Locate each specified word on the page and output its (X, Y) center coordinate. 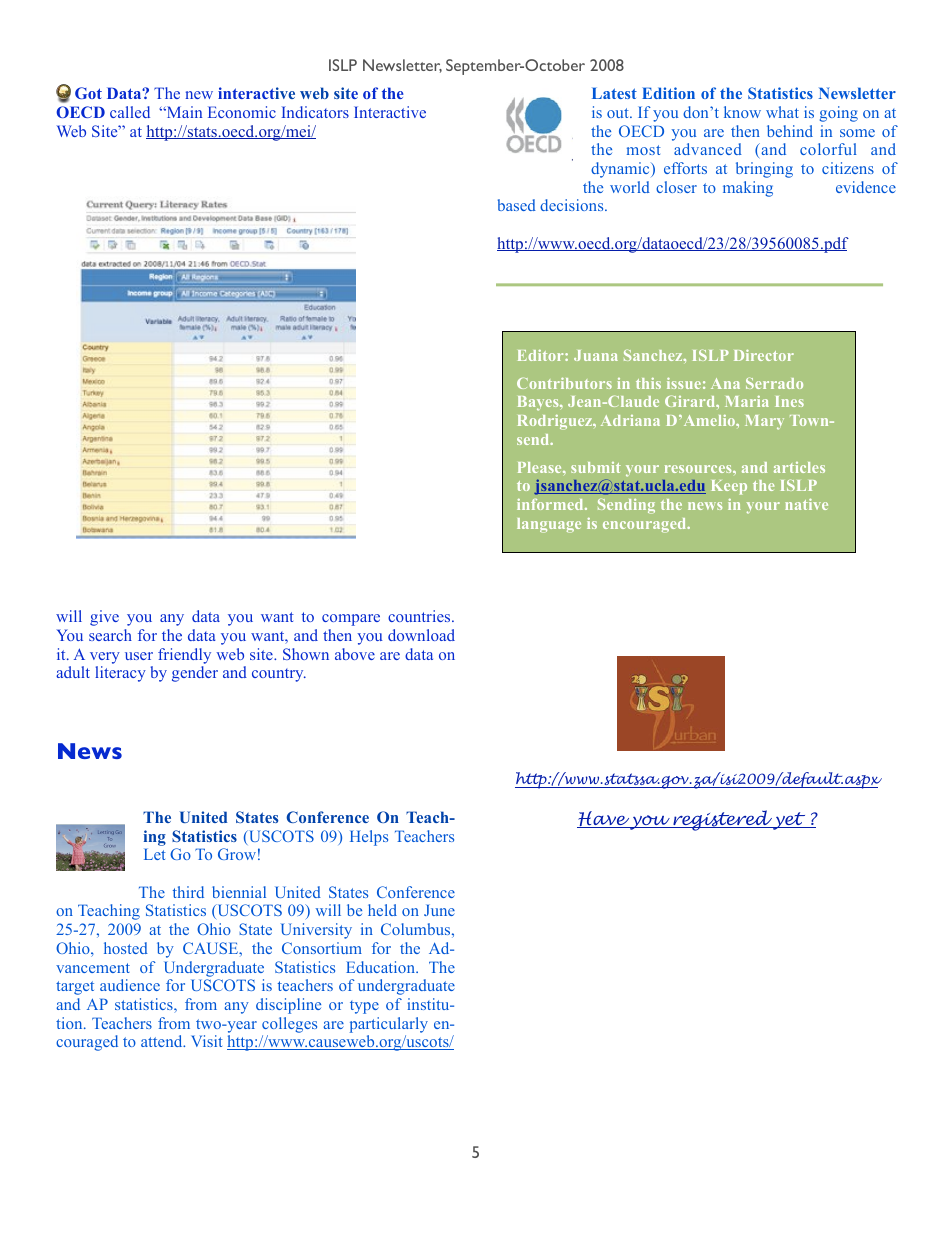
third (188, 892)
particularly (389, 1025)
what (782, 112)
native (806, 504)
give (104, 618)
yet (789, 821)
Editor (542, 355)
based (517, 205)
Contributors (564, 383)
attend (163, 1041)
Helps (369, 838)
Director (764, 355)
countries (420, 616)
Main (183, 112)
